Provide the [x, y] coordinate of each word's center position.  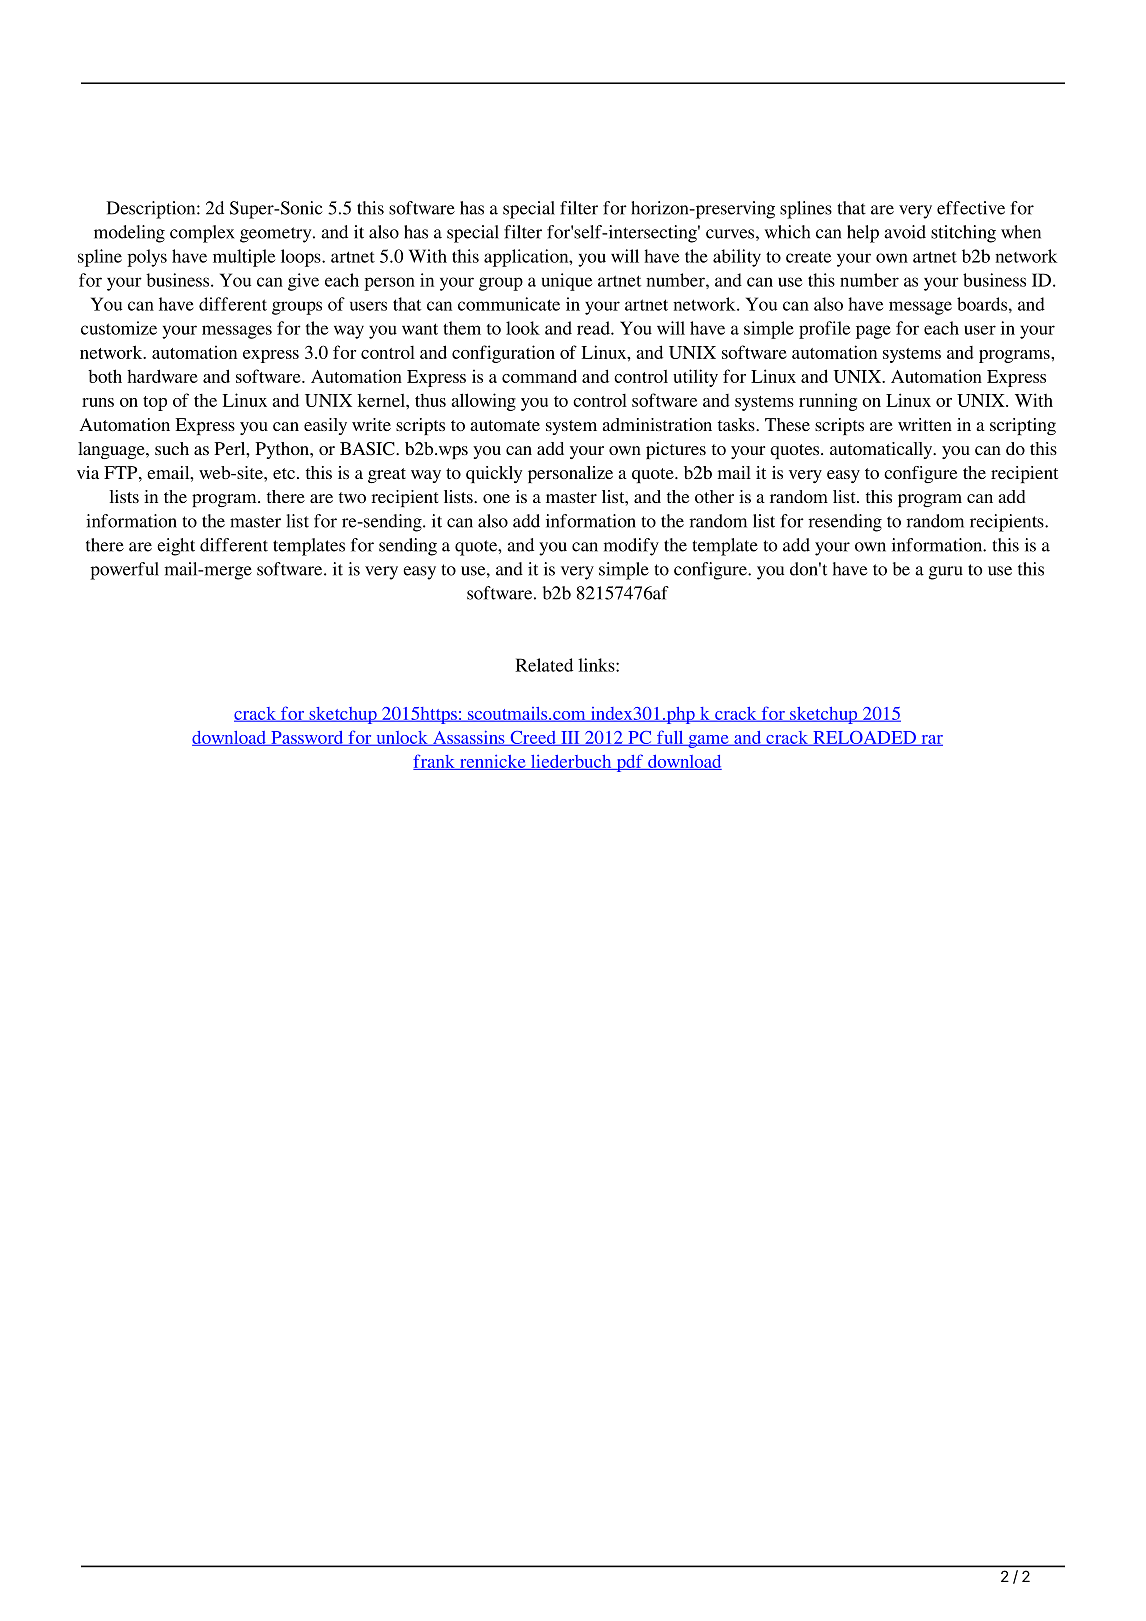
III [570, 738]
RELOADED [864, 738]
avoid [905, 232]
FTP [122, 472]
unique [567, 282]
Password [307, 738]
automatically [882, 450]
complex [202, 234]
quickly [494, 474]
